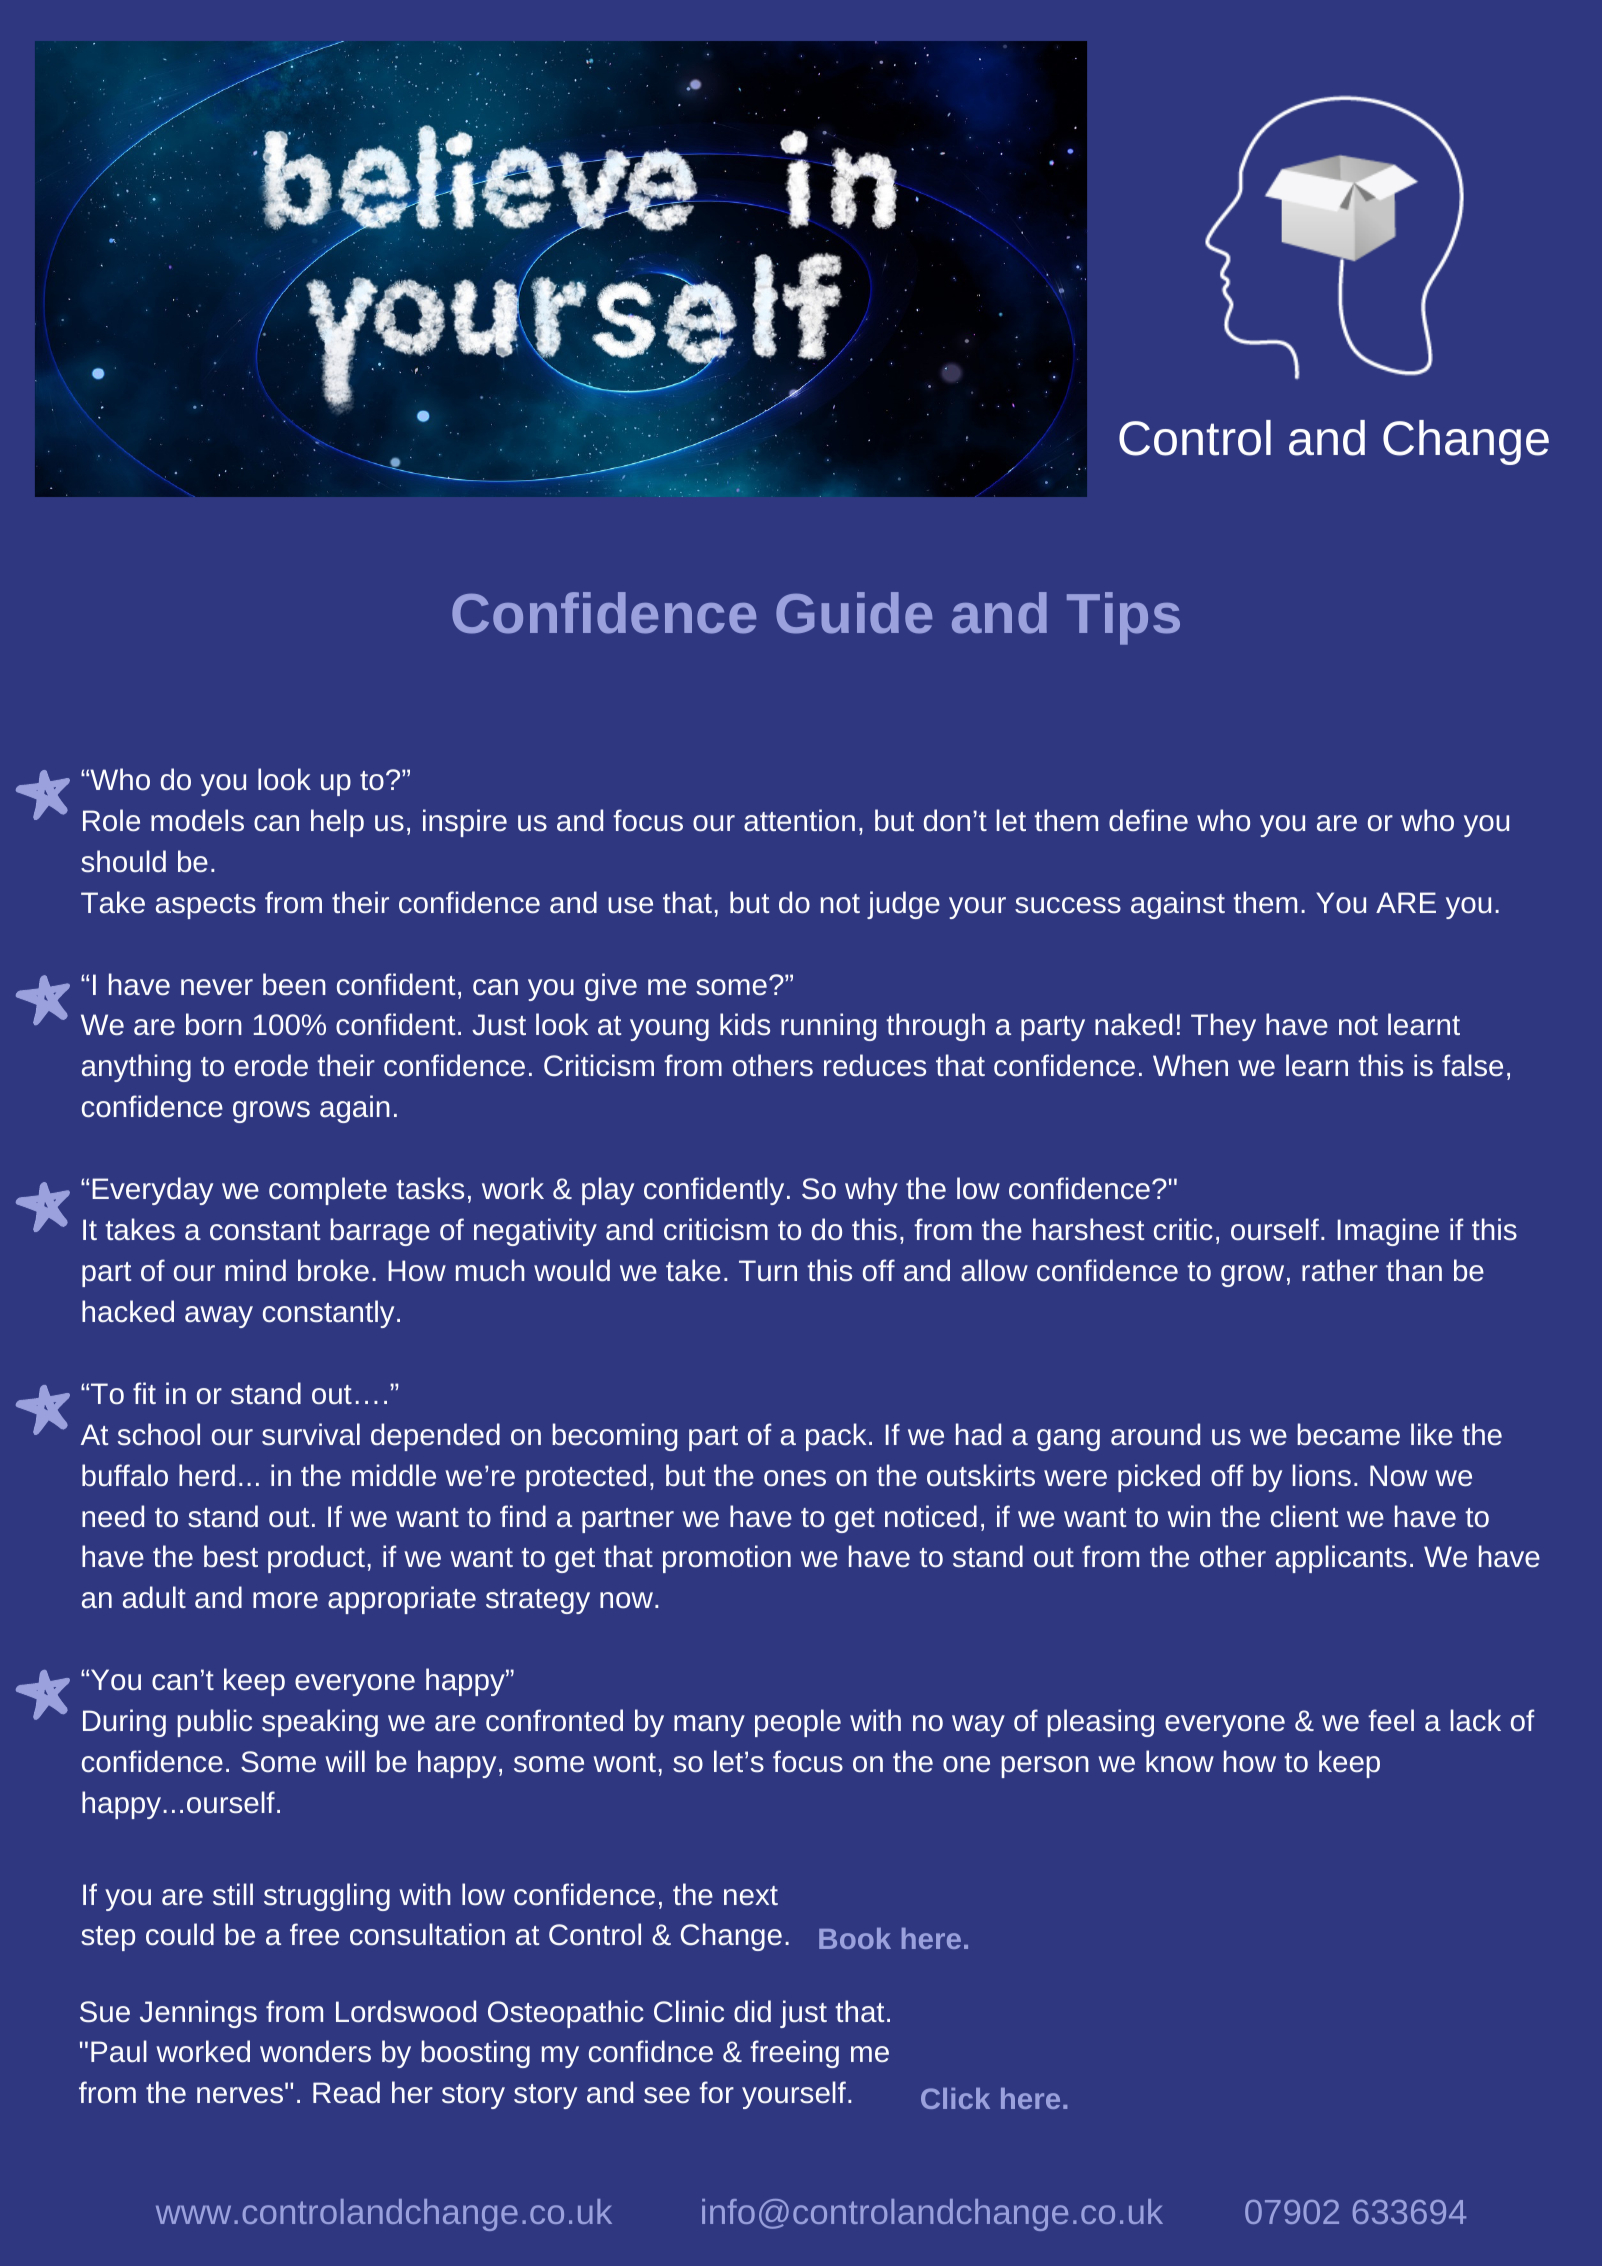  I want to click on aspects, so click(206, 906).
